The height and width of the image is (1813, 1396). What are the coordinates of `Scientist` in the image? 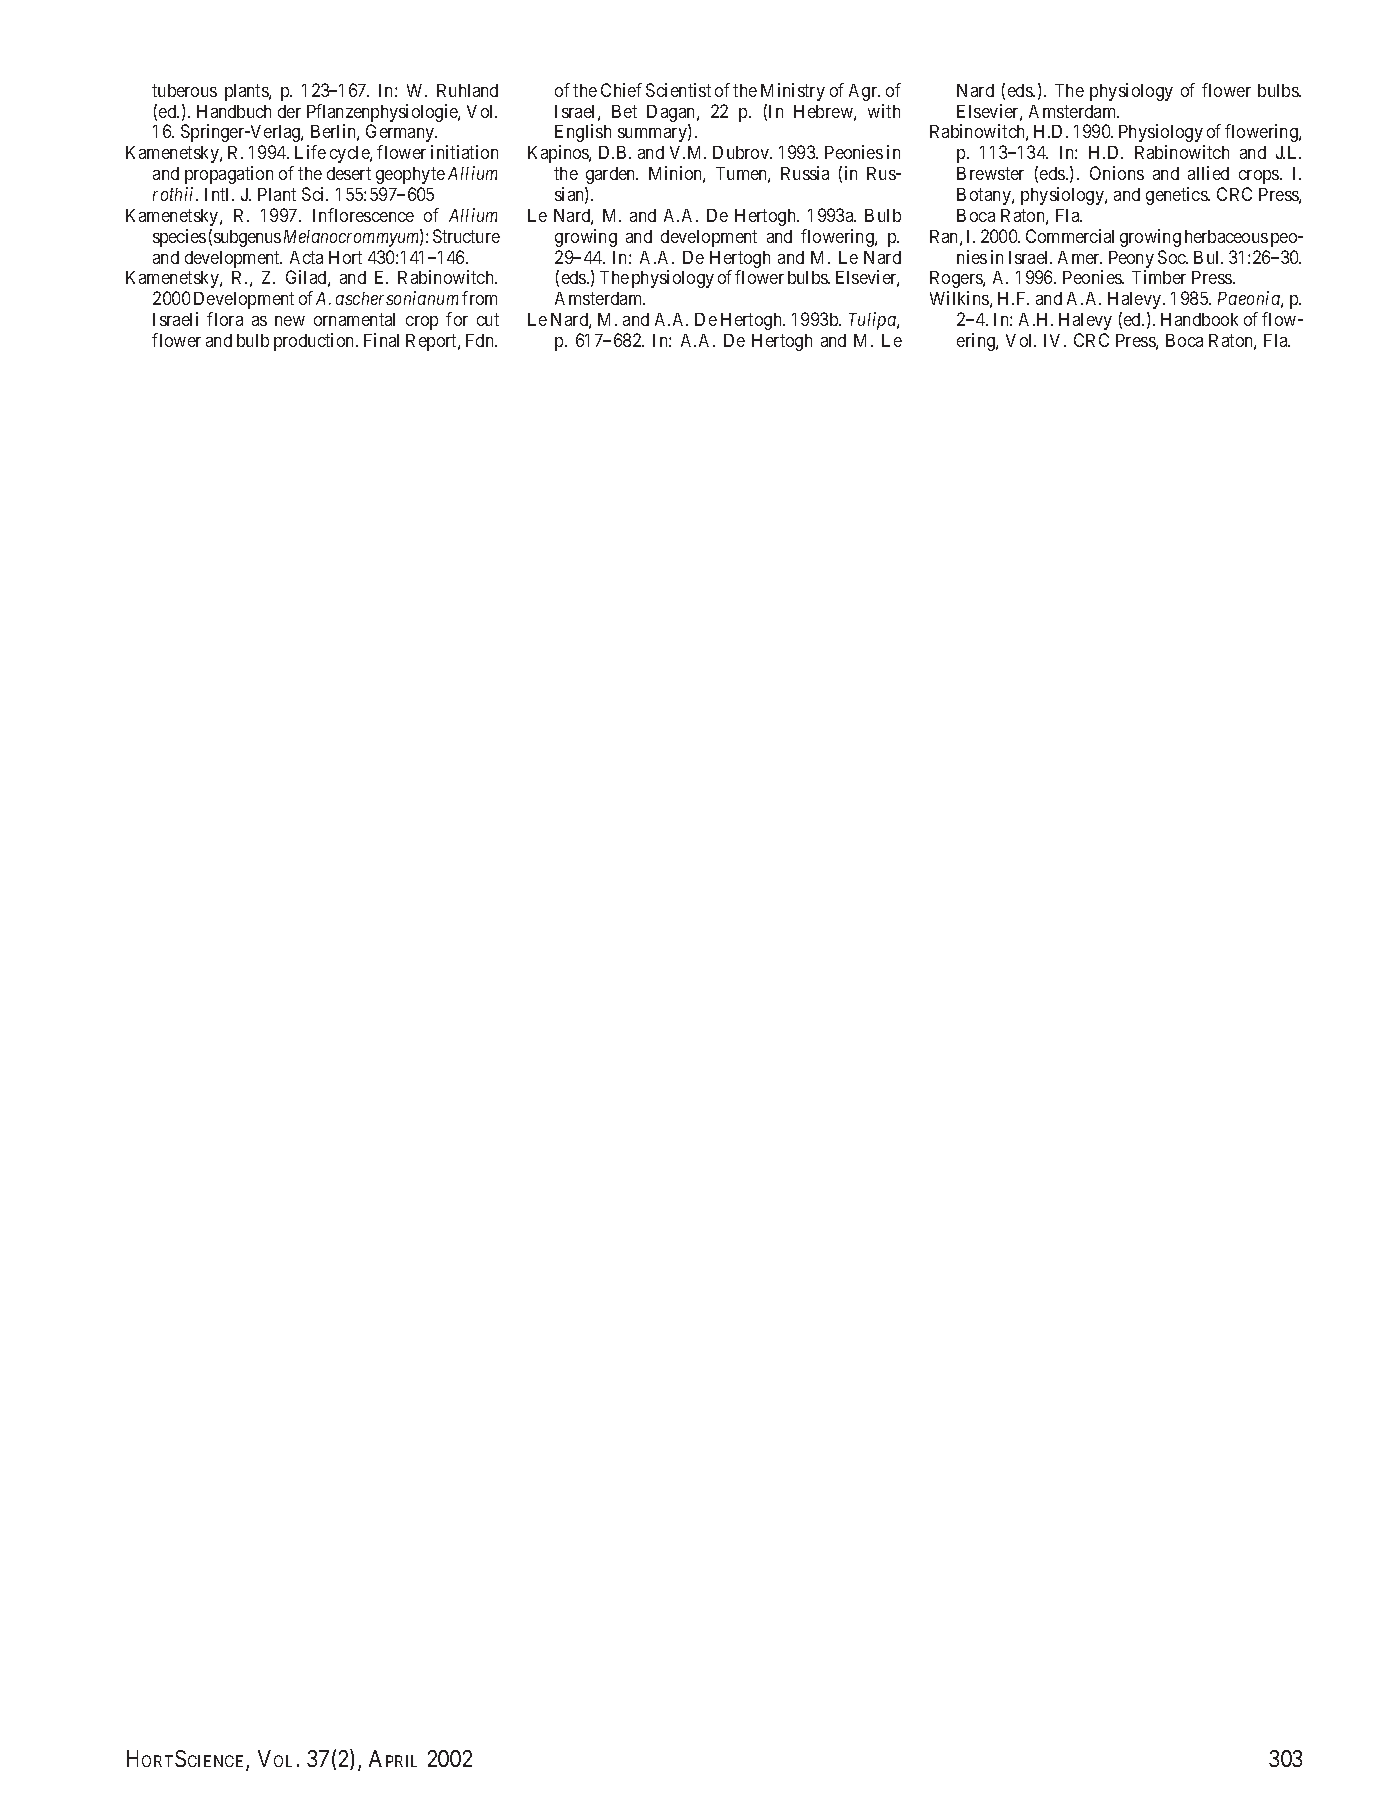 It's located at (678, 90).
